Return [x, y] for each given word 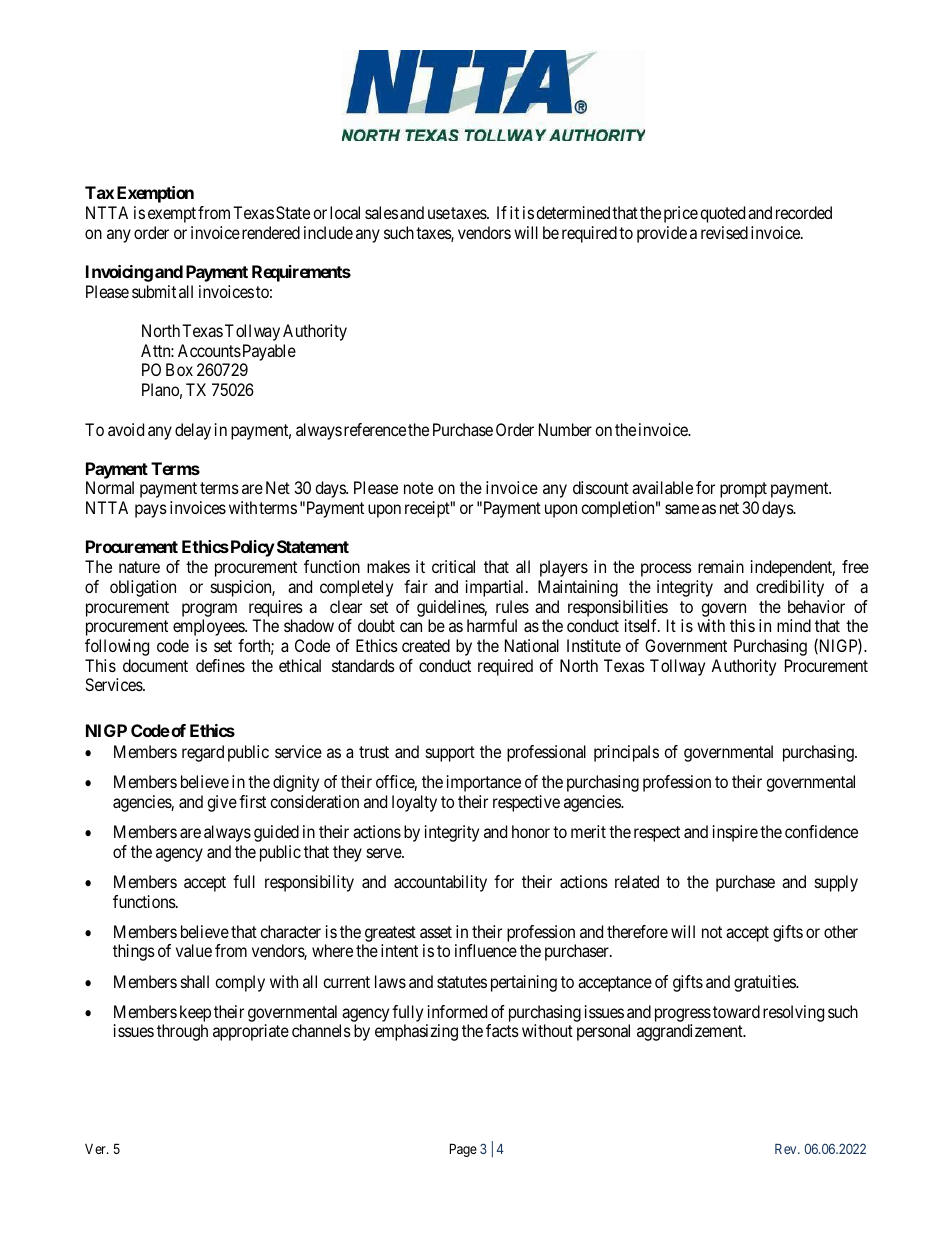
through [182, 1032]
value [194, 950]
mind [794, 625]
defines [220, 665]
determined [573, 212]
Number [565, 429]
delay [193, 431]
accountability [440, 883]
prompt [743, 490]
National [532, 645]
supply [836, 883]
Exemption [155, 194]
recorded [804, 212]
